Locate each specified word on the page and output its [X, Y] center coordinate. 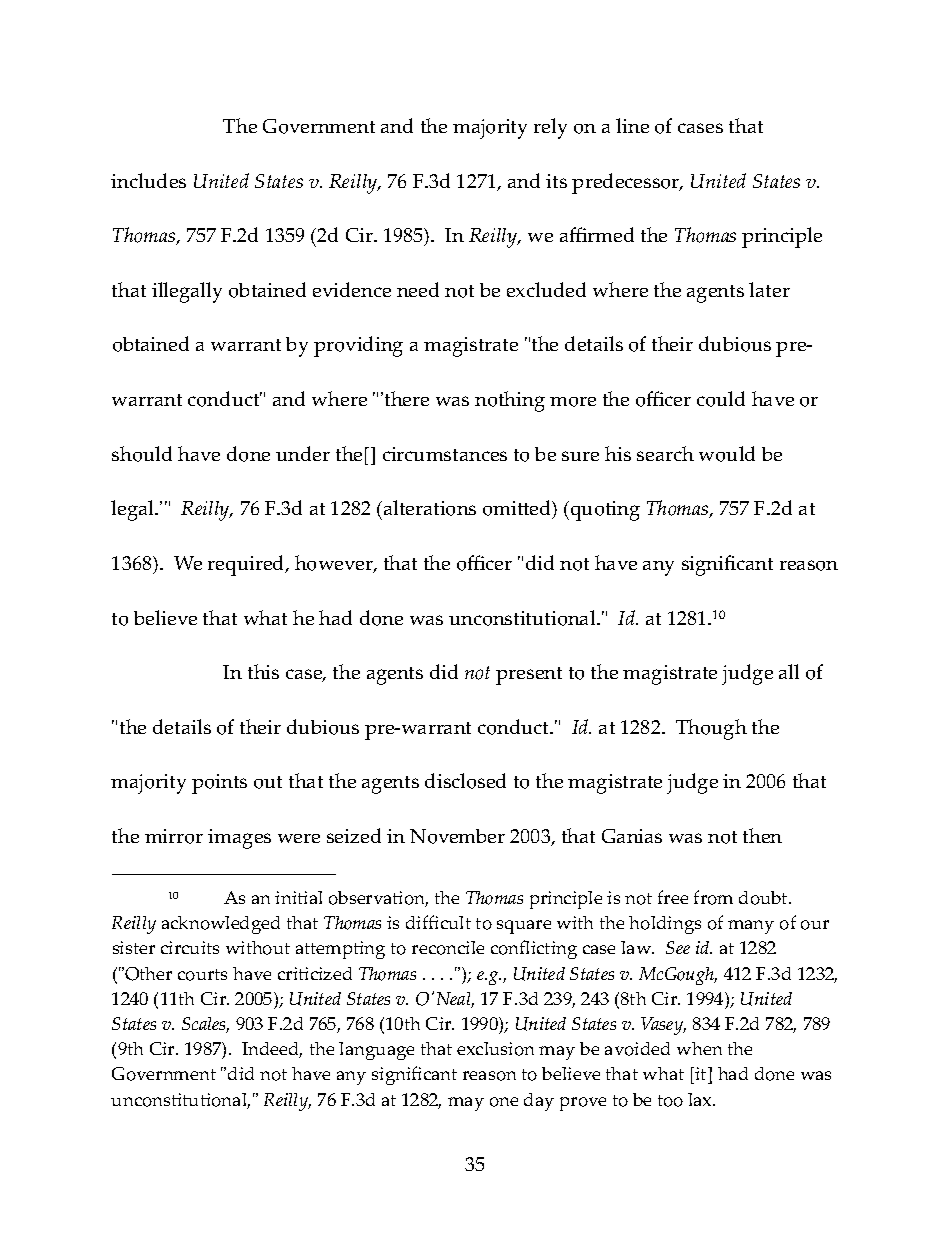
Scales [205, 1025]
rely [550, 128]
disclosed [465, 781]
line [632, 125]
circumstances [445, 454]
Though [711, 729]
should [142, 454]
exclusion [495, 1049]
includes [148, 180]
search [665, 453]
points [219, 784]
